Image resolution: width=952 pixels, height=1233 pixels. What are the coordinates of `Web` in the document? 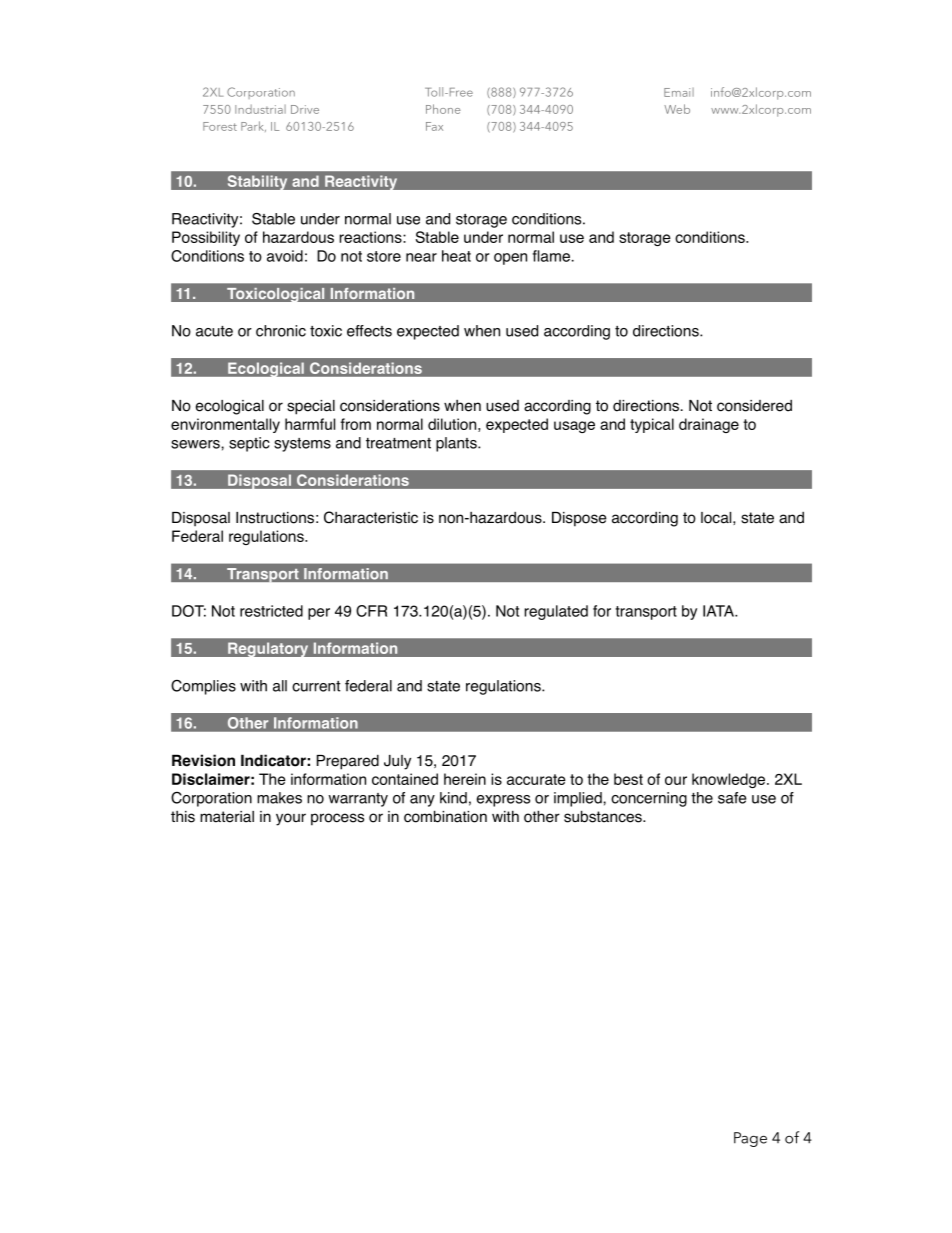 It's located at (677, 109).
